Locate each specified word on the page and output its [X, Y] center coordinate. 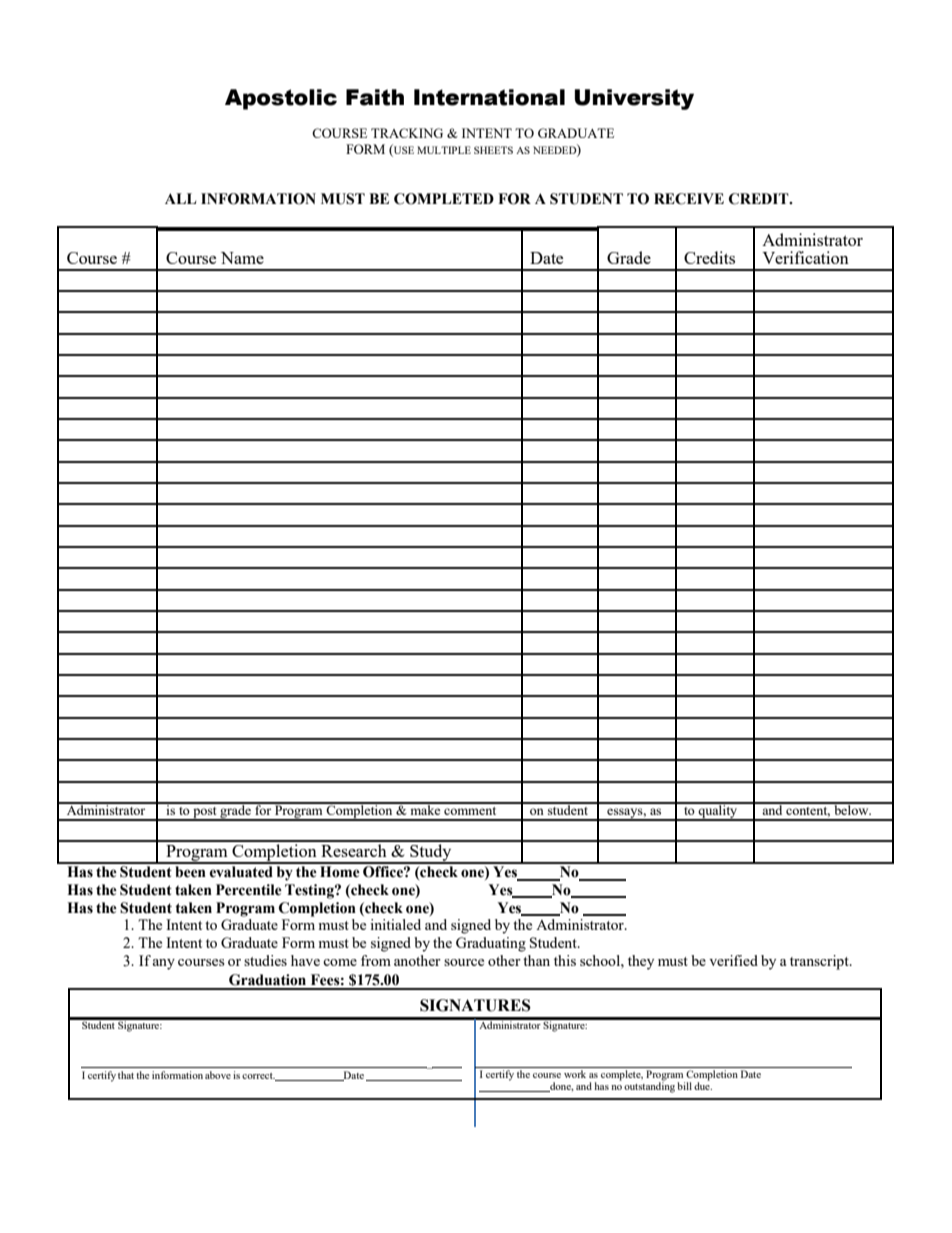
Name [242, 258]
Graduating [491, 944]
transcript [820, 962]
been [190, 872]
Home [340, 872]
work [575, 1074]
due [703, 1085]
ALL [180, 198]
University [634, 99]
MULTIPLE [444, 150]
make [425, 809]
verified [733, 960]
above [218, 1075]
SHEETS [493, 150]
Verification [805, 257]
